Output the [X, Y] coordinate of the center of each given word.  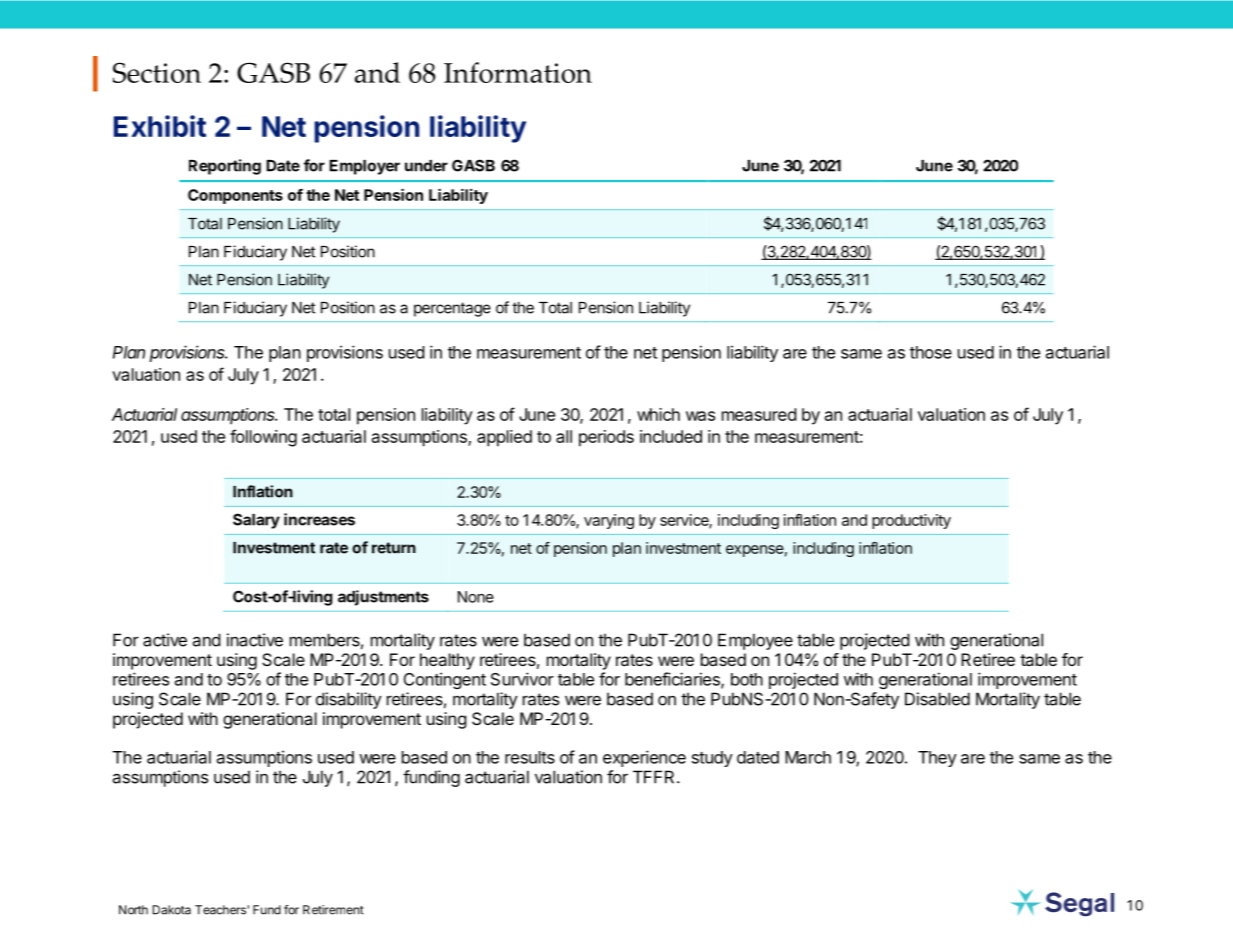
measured [759, 414]
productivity [911, 521]
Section [157, 72]
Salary [256, 521]
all [564, 436]
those [931, 352]
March [808, 757]
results [530, 757]
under [426, 166]
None [476, 597]
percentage [452, 309]
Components [235, 196]
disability [349, 700]
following [263, 438]
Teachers [221, 910]
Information [518, 72]
